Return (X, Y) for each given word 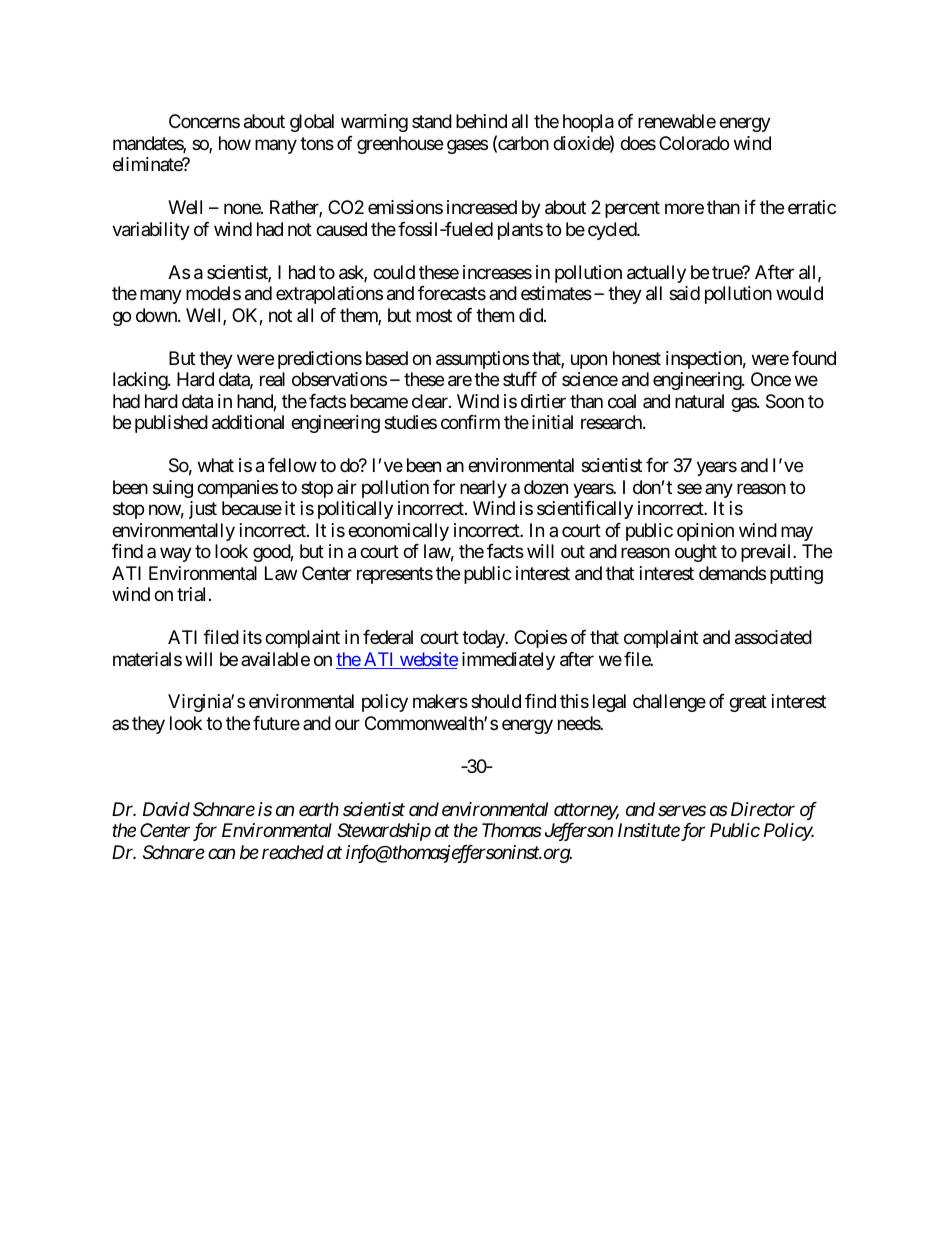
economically (398, 532)
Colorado (694, 143)
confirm (470, 422)
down (157, 315)
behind (481, 121)
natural (699, 401)
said (684, 293)
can (221, 854)
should (496, 701)
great (748, 704)
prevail (767, 553)
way (176, 555)
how (235, 143)
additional (248, 422)
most (434, 315)
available (275, 659)
